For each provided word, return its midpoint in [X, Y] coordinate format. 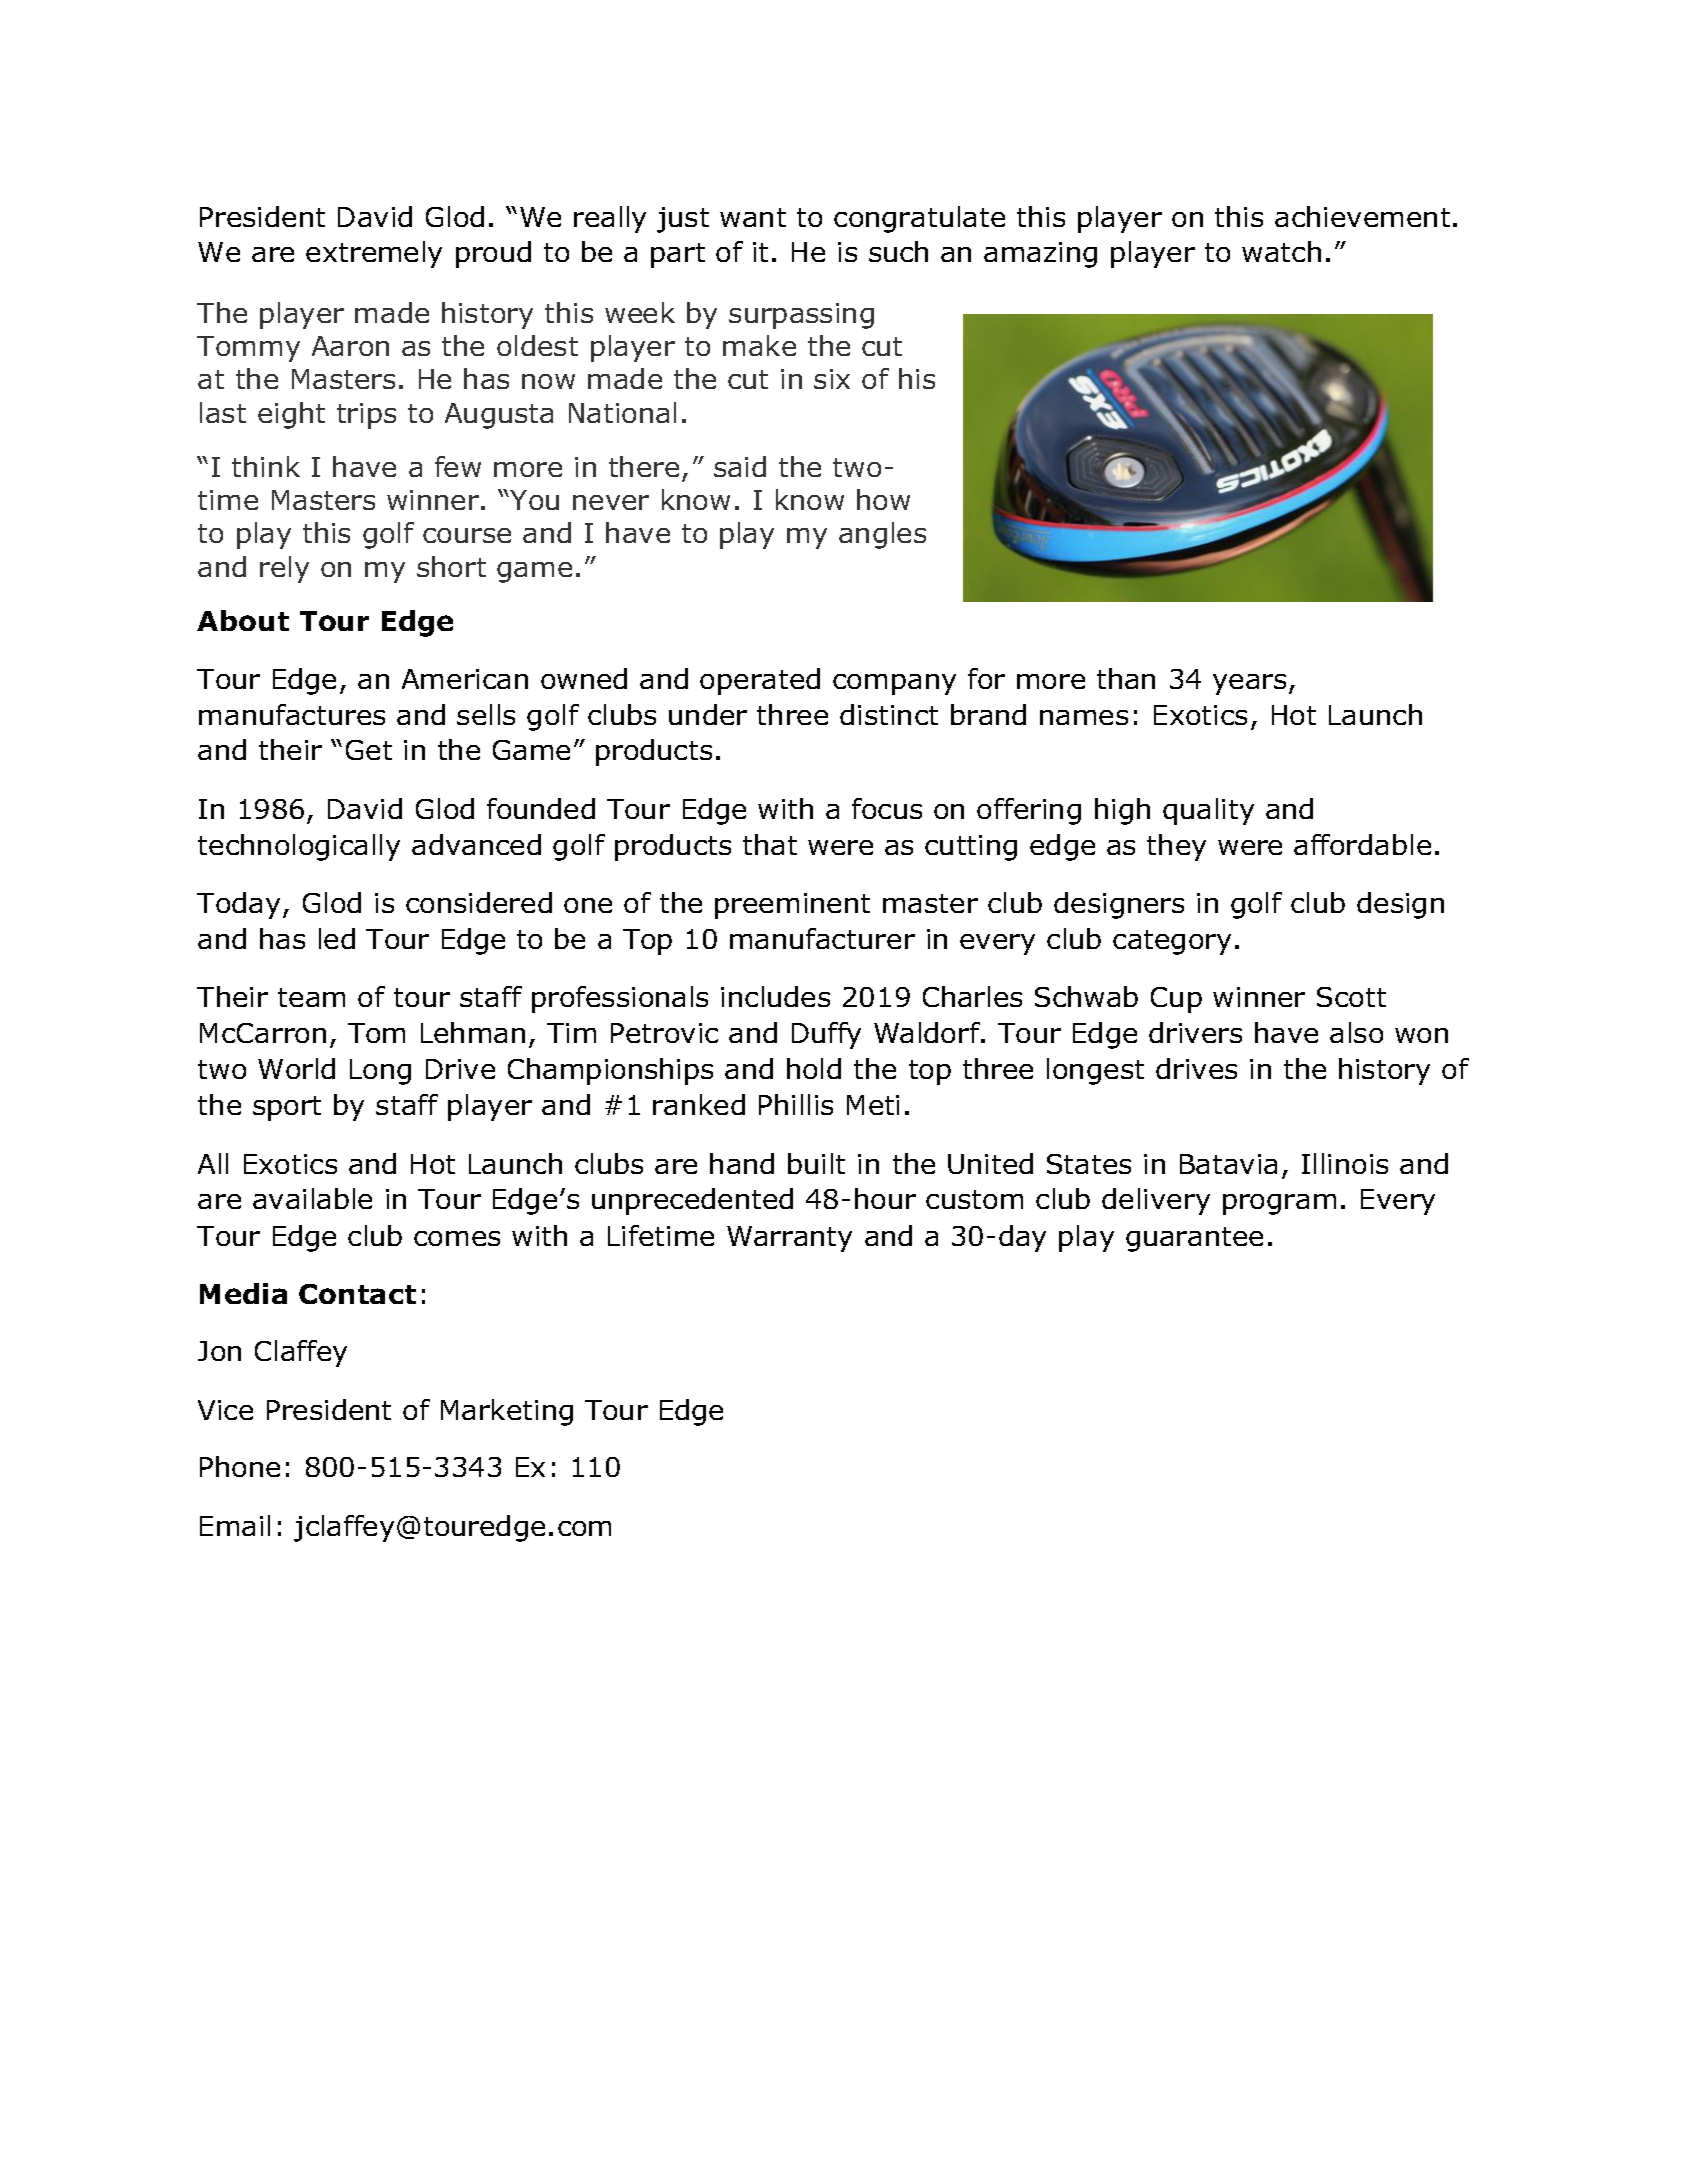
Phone [240, 1466]
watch [1281, 251]
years [1249, 684]
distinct [889, 714]
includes [775, 996]
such [898, 251]
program [1279, 1204]
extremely [374, 254]
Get [369, 750]
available [312, 1198]
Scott [1351, 997]
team [311, 997]
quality [1208, 811]
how [883, 499]
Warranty [789, 1239]
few [458, 466]
